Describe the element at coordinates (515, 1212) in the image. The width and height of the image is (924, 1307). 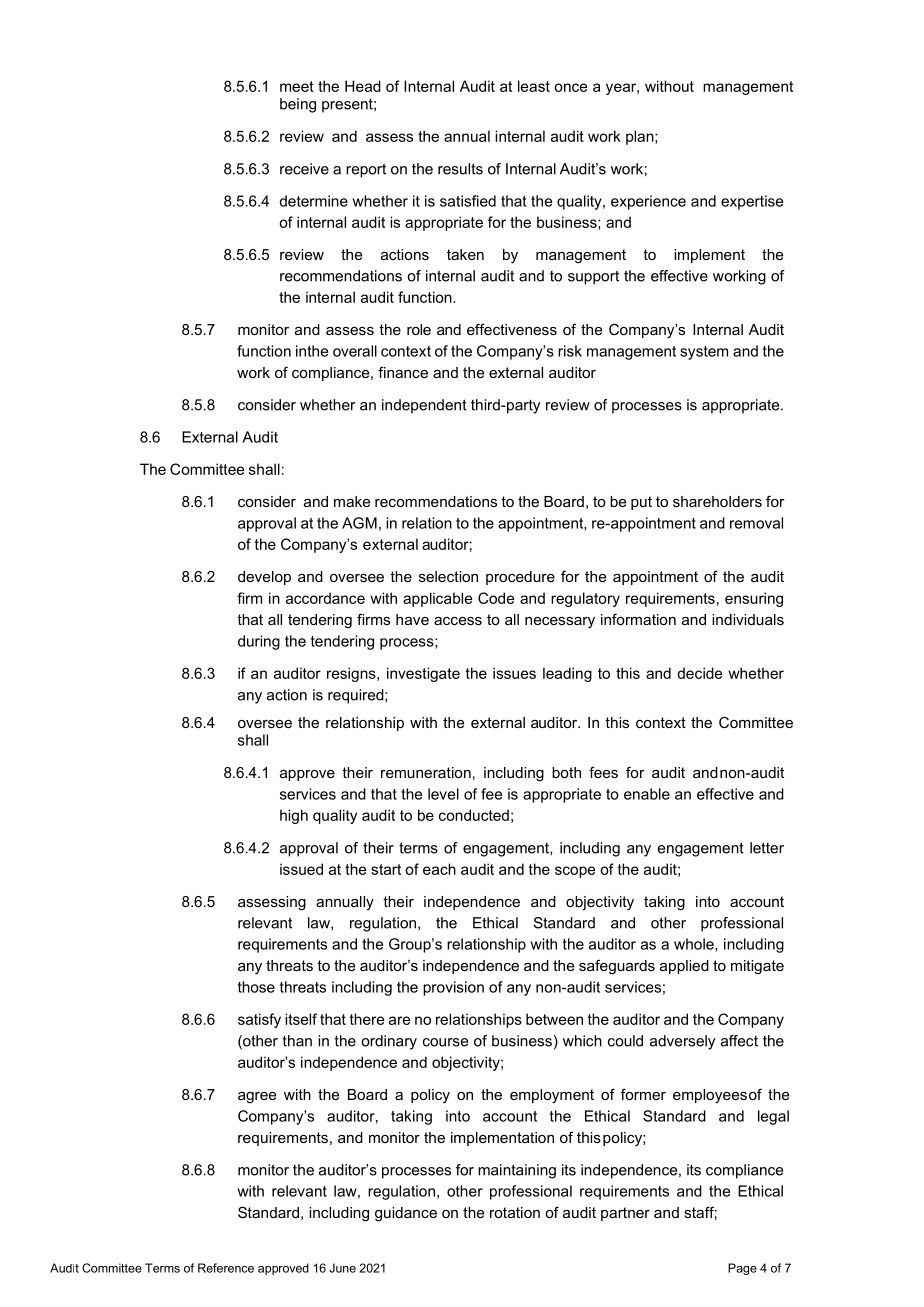
I see `rotation` at that location.
